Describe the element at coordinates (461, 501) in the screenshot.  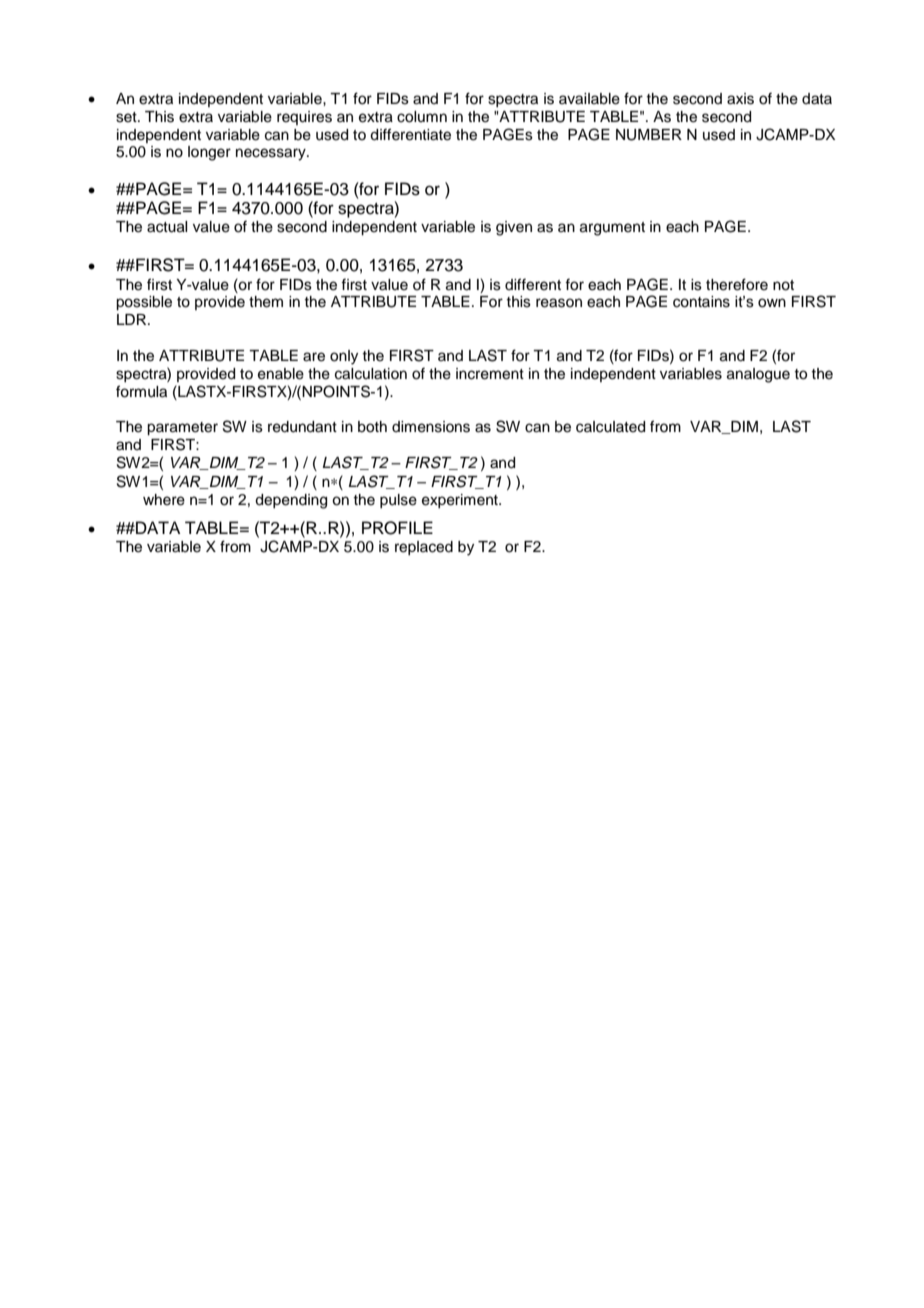
I see `experiment` at that location.
